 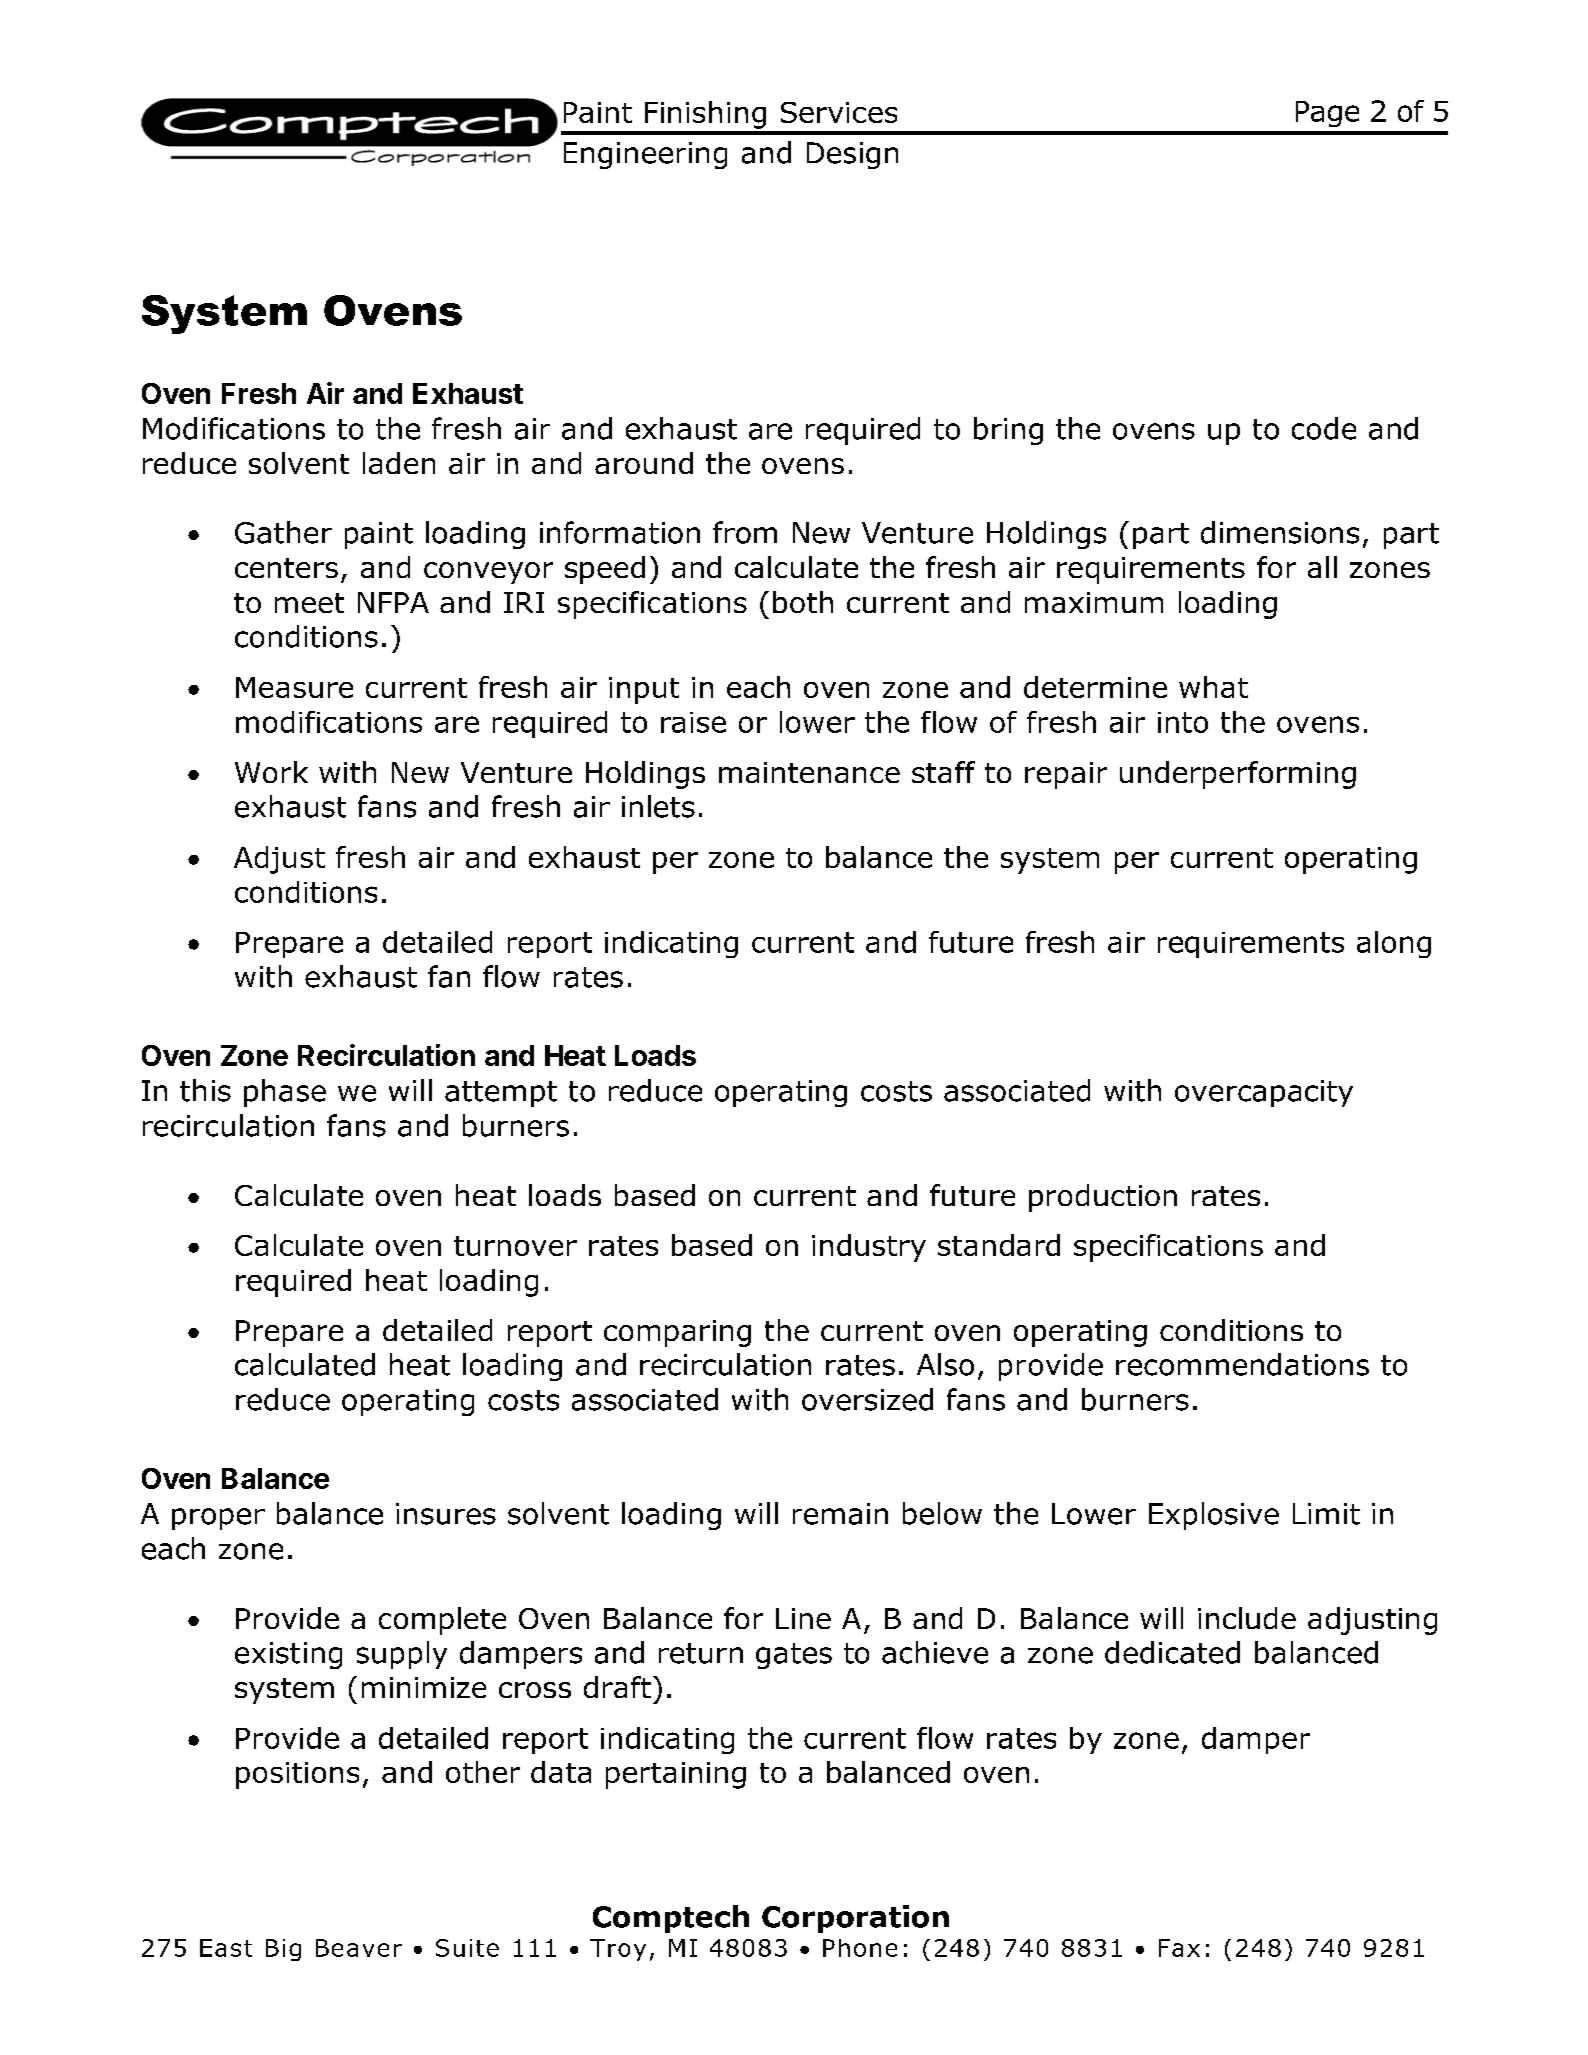 What do you see at coordinates (1280, 532) in the screenshot?
I see `dimensions` at bounding box center [1280, 532].
